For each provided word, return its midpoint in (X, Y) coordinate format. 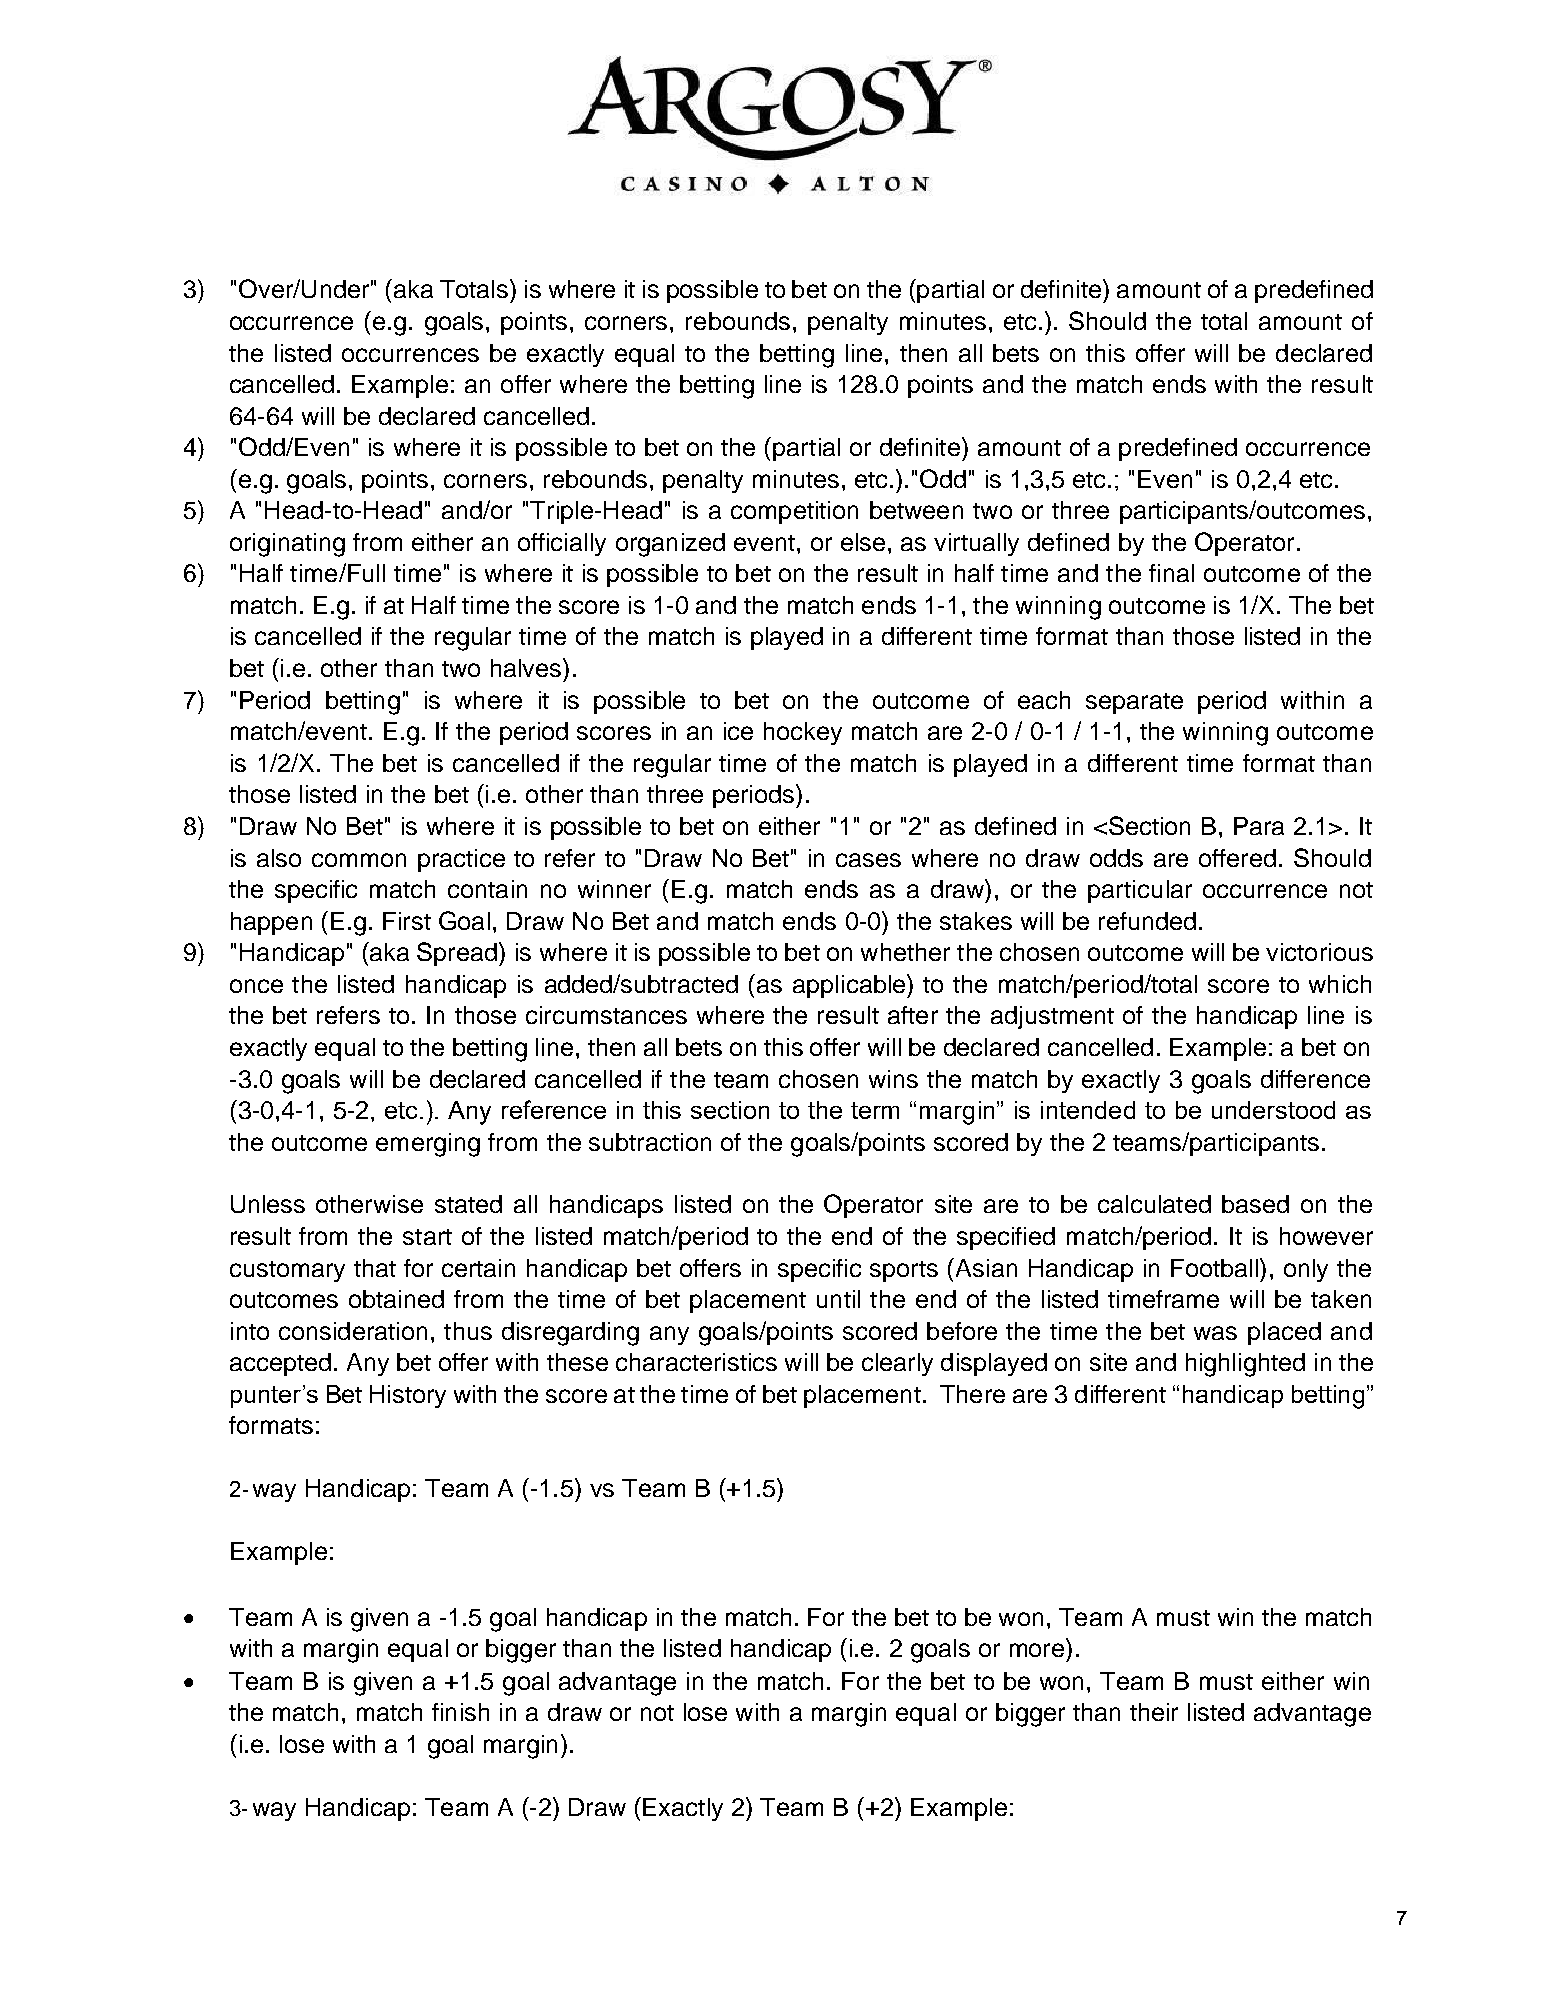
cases (868, 860)
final (1171, 573)
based (1255, 1204)
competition (794, 512)
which (1340, 984)
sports (904, 1271)
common (359, 860)
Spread (457, 954)
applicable (850, 986)
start (427, 1237)
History (408, 1396)
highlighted (1245, 1365)
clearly (897, 1364)
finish (460, 1712)
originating (287, 545)
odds (1116, 858)
